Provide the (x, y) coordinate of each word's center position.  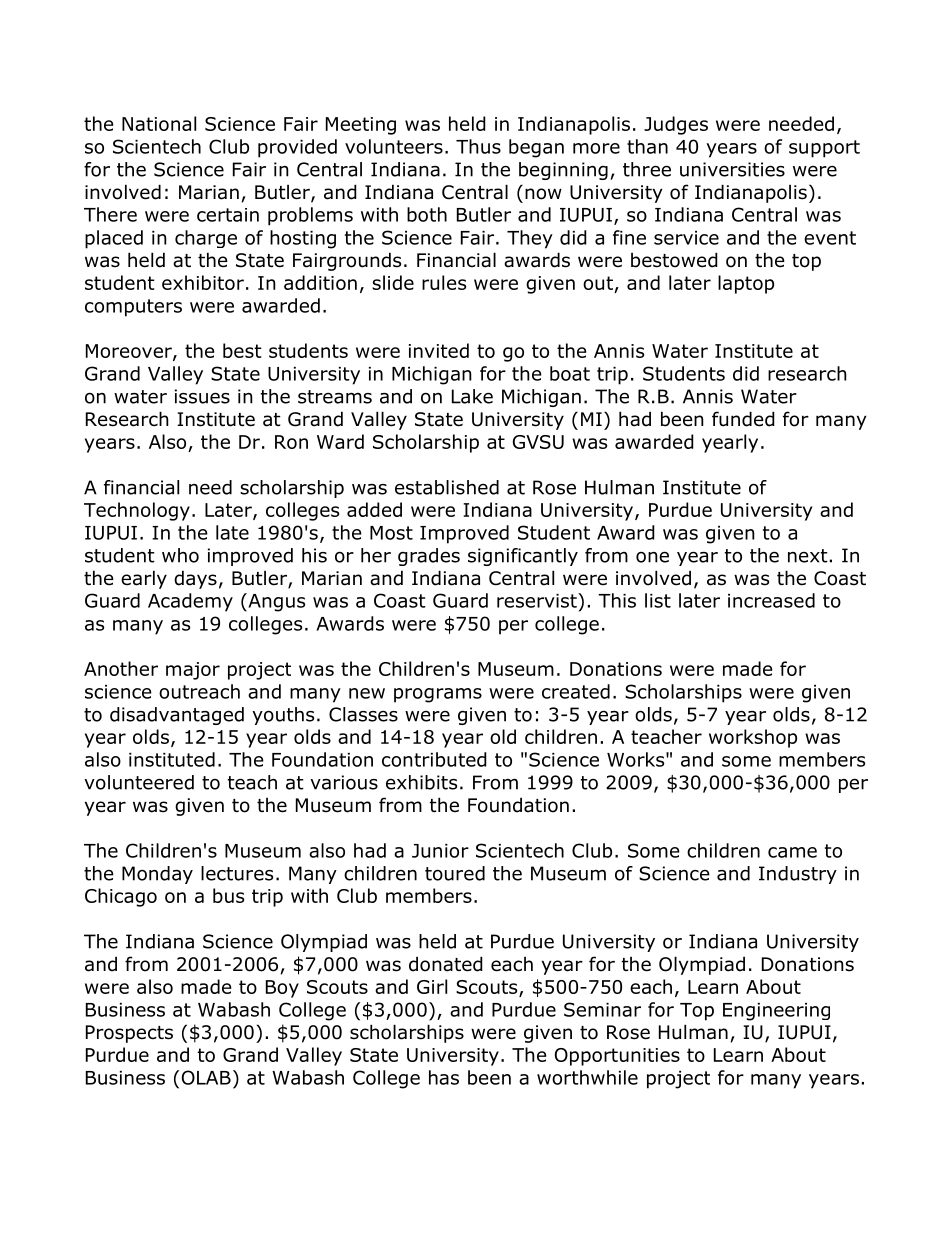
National (159, 123)
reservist (538, 600)
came (792, 852)
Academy (190, 602)
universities (732, 169)
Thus (478, 146)
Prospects (129, 1034)
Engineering (776, 1012)
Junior (440, 851)
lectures (237, 873)
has (444, 1077)
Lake (472, 396)
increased (771, 600)
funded (743, 419)
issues (202, 396)
